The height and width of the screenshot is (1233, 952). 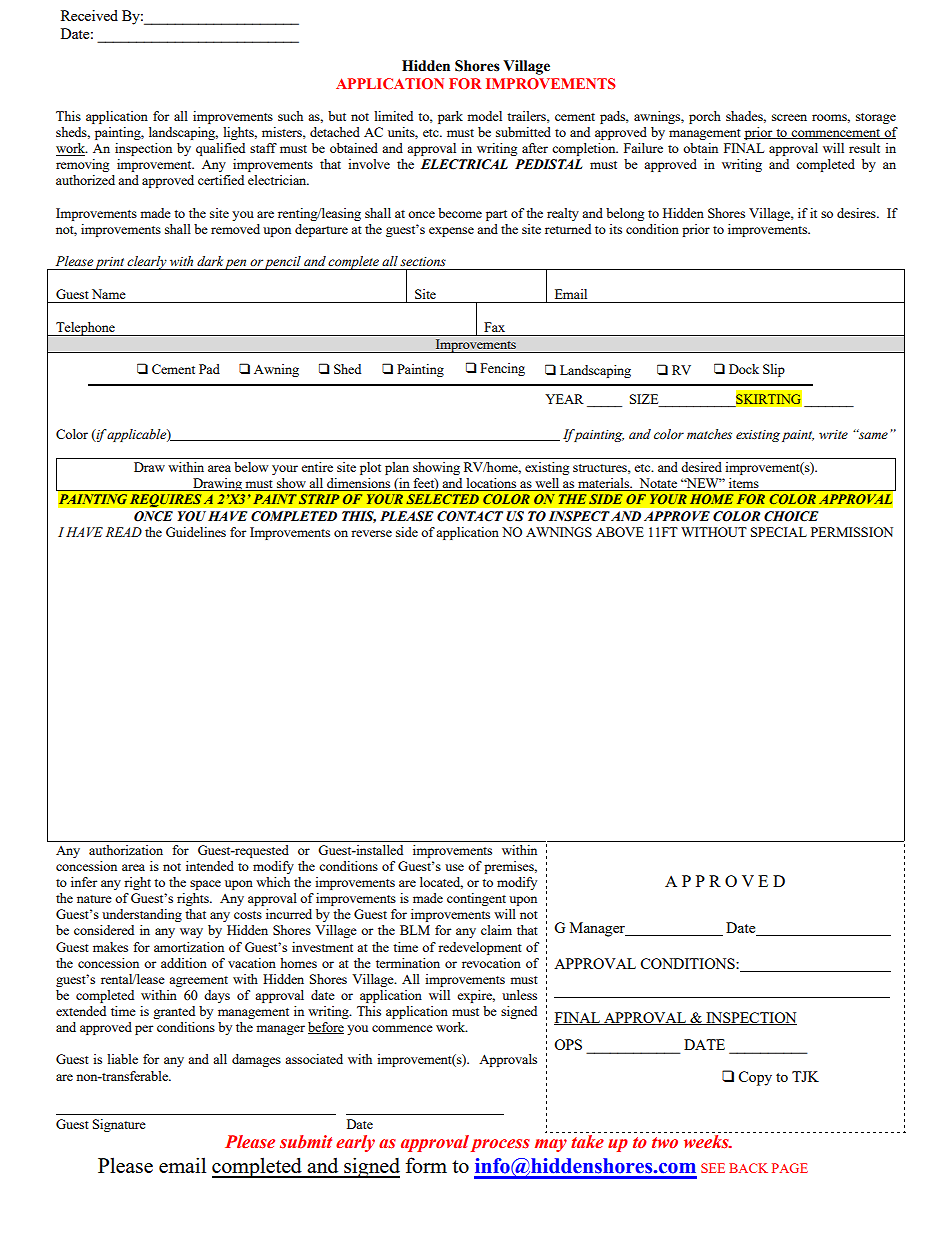 I want to click on model, so click(x=484, y=116).
